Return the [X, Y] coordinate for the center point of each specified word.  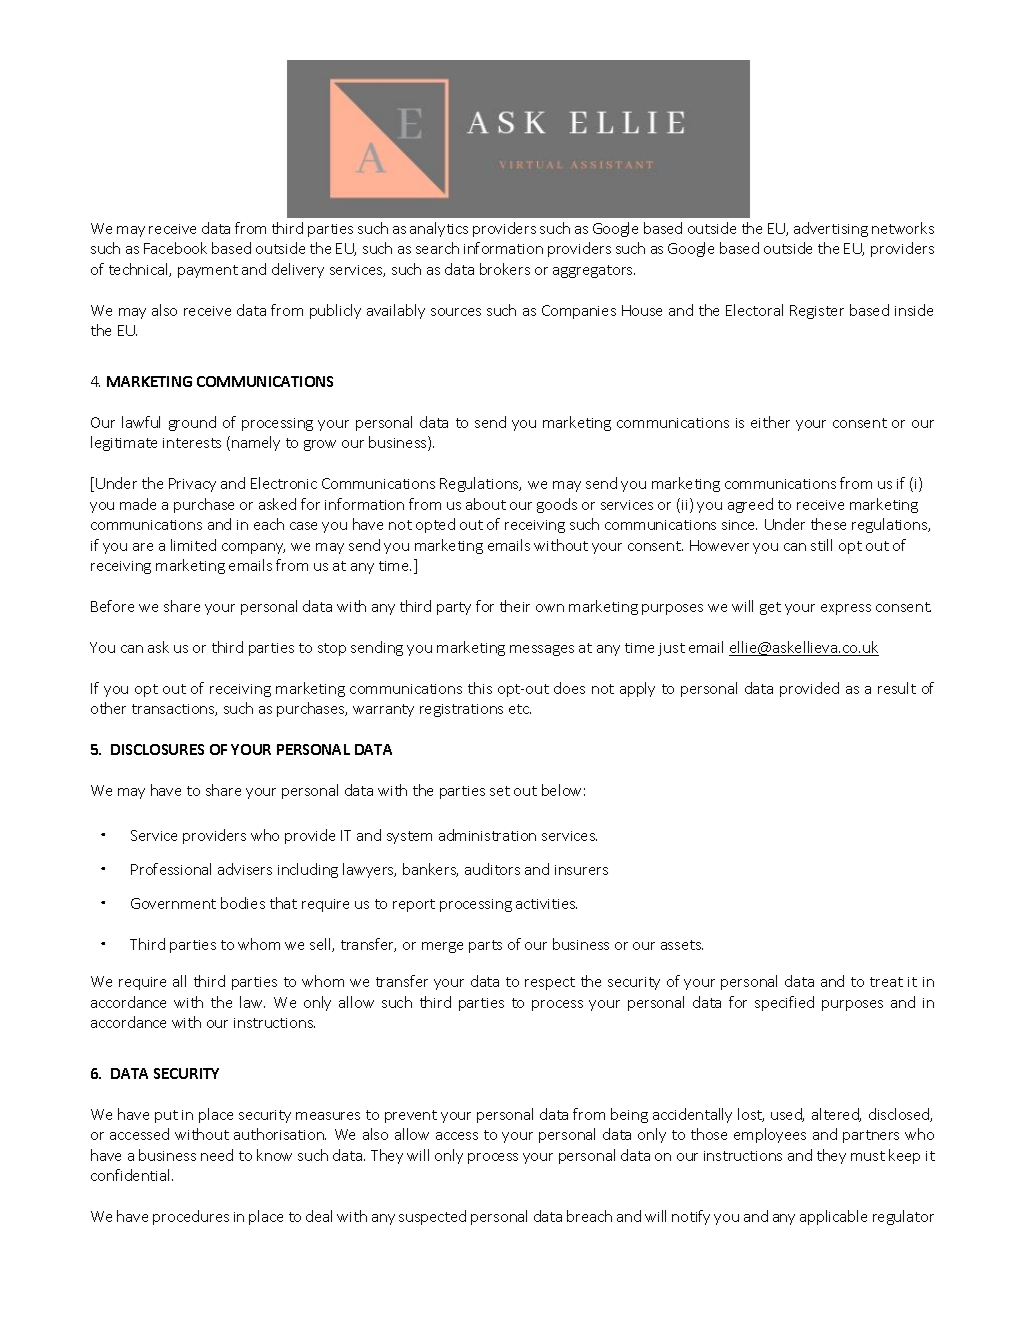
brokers [505, 269]
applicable [833, 1217]
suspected [432, 1217]
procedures [191, 1217]
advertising [831, 229]
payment [208, 271]
